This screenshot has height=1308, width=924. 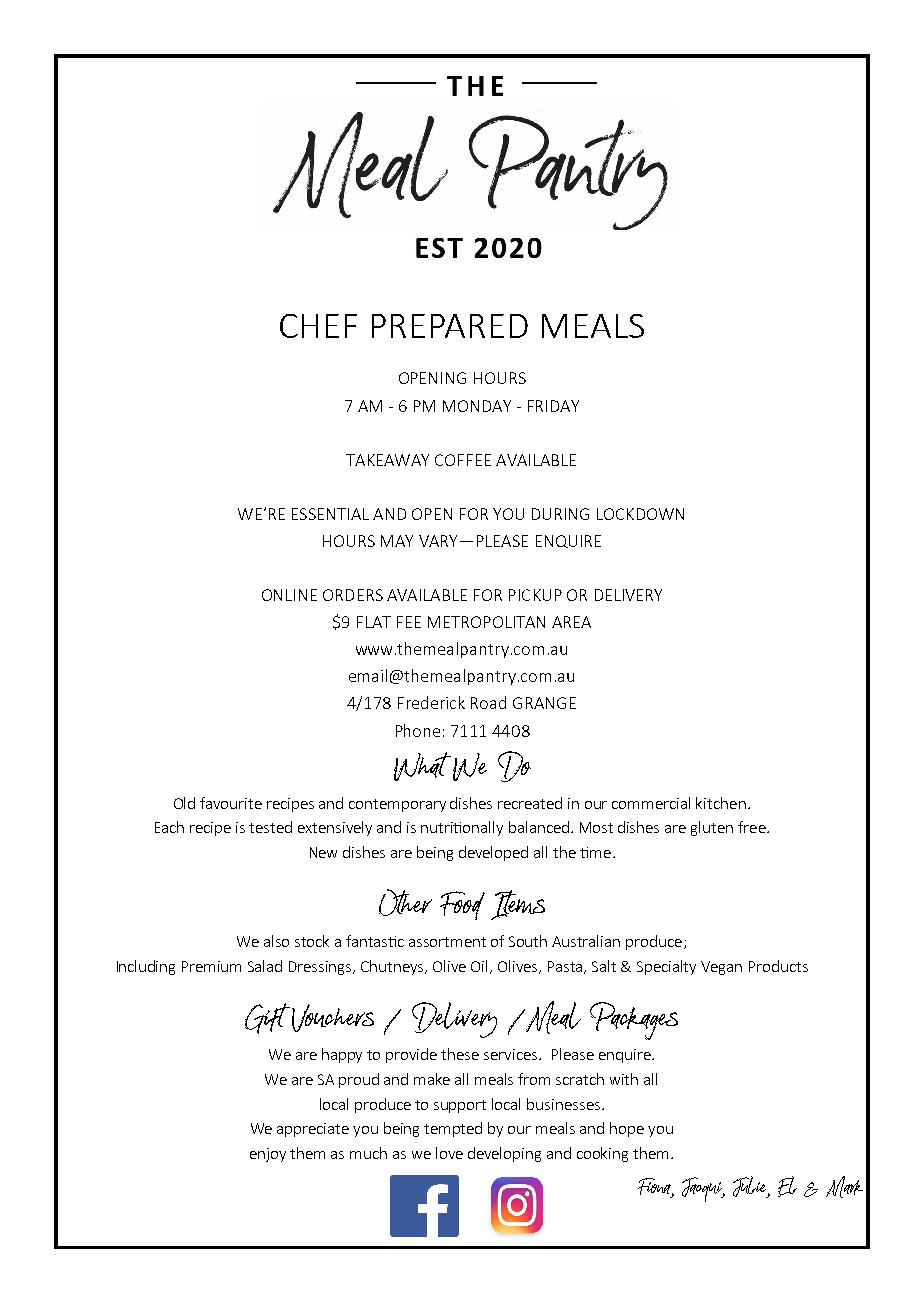 I want to click on FRIDAY, so click(x=553, y=406).
